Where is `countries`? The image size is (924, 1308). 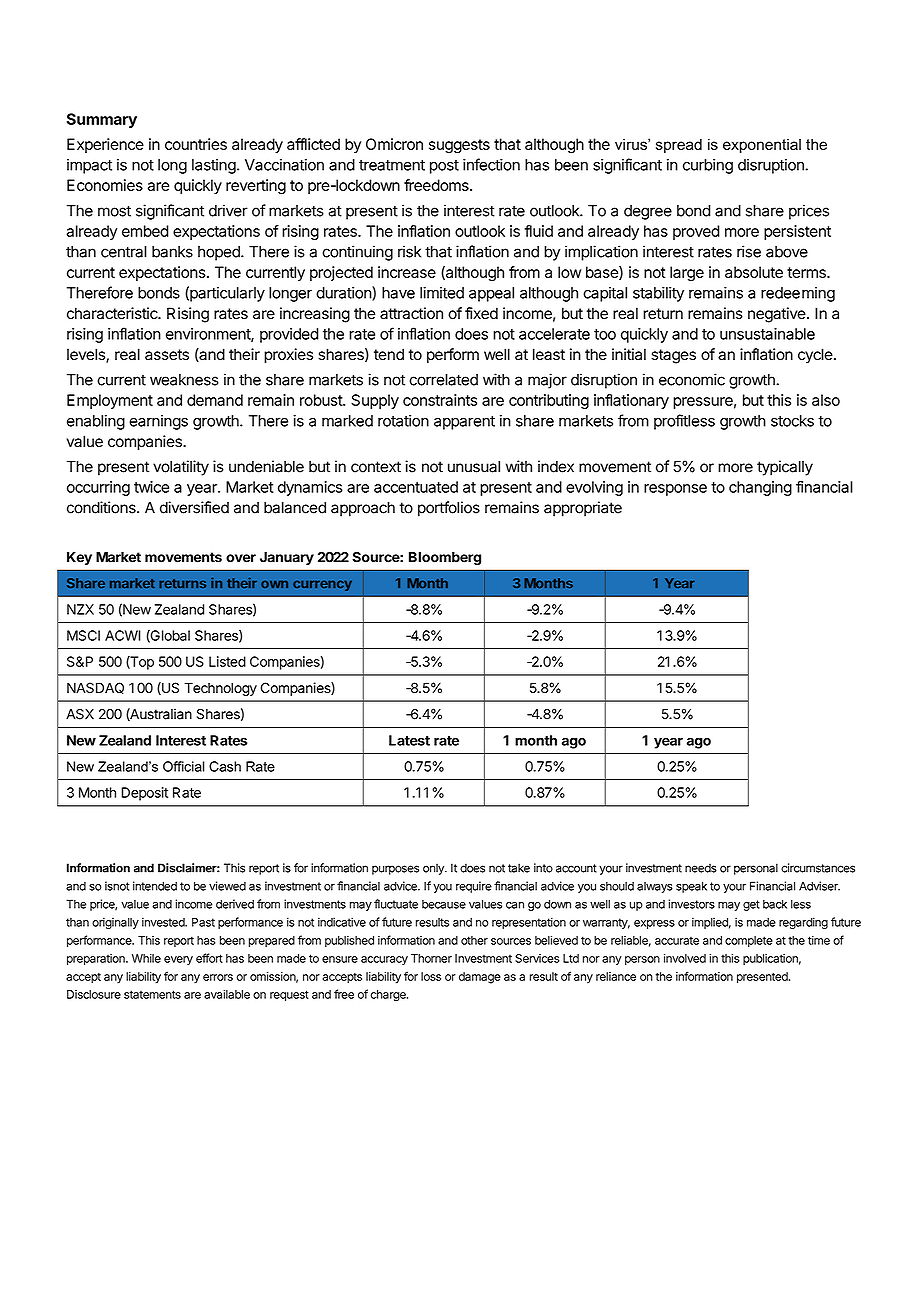 countries is located at coordinates (196, 144).
